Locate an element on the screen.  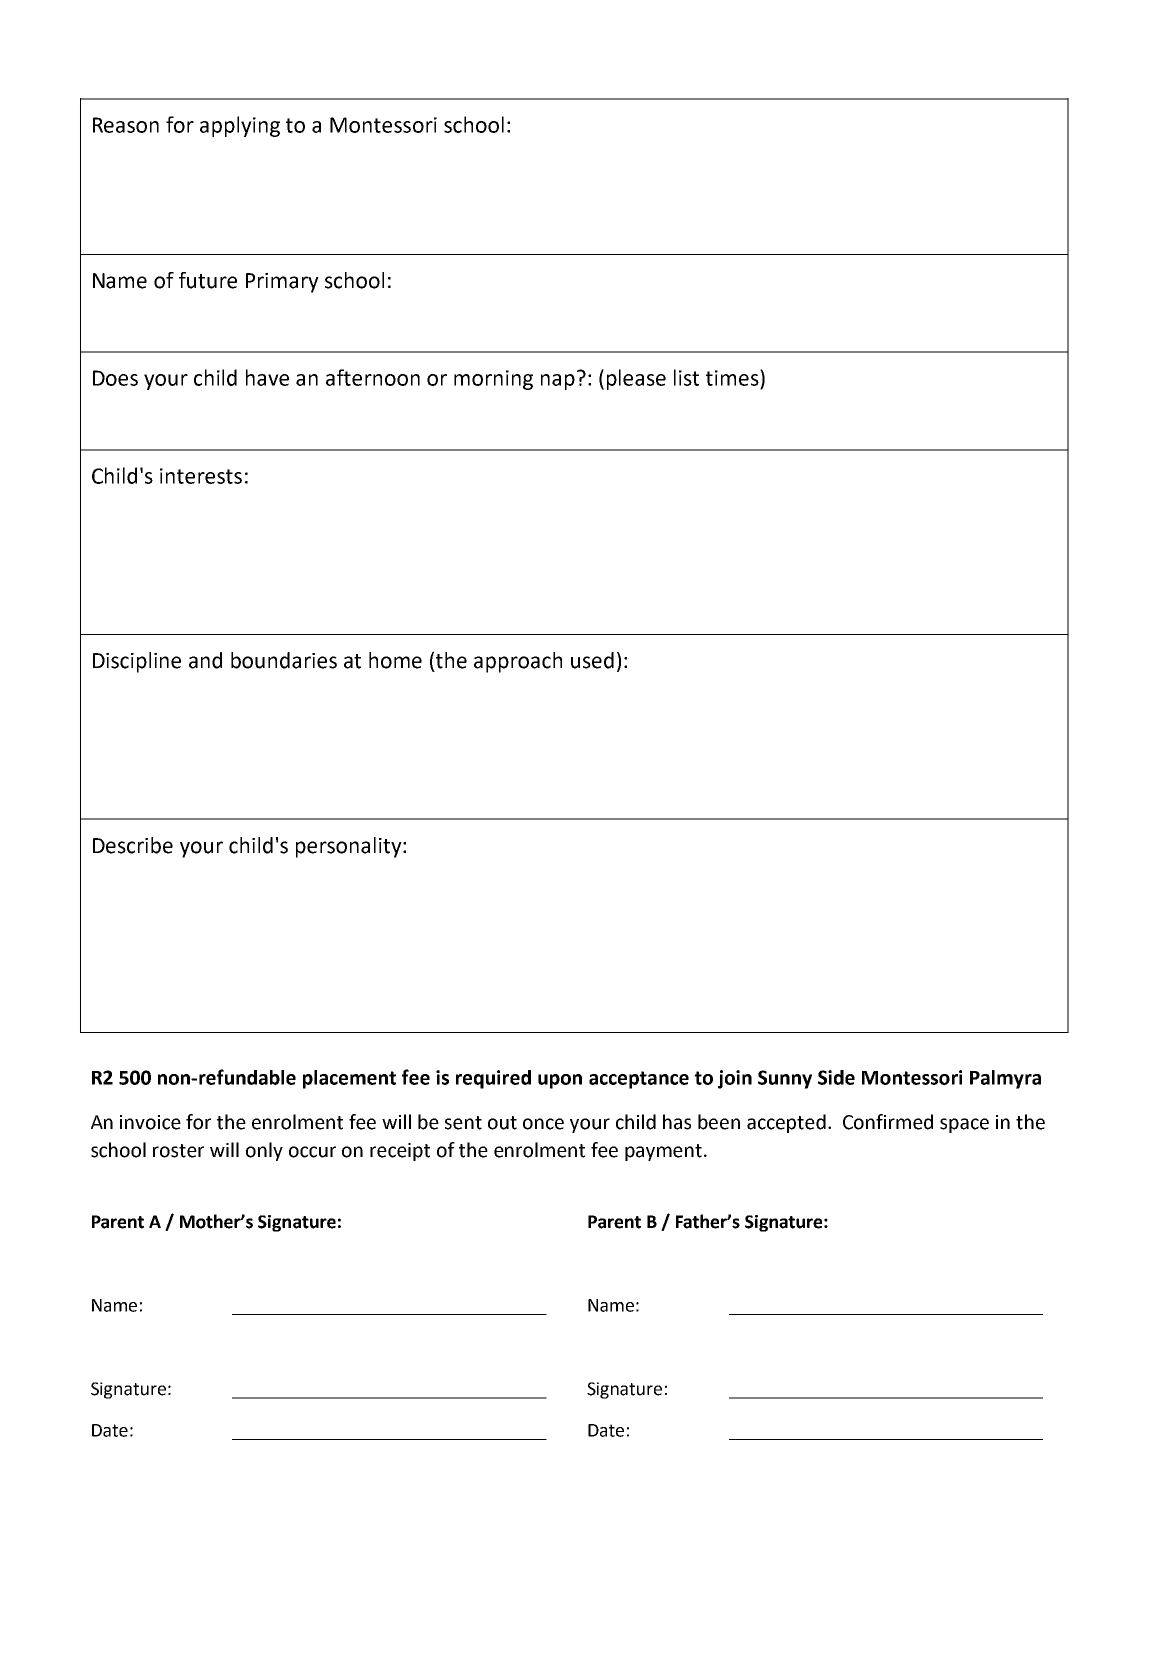
Primary is located at coordinates (282, 283).
